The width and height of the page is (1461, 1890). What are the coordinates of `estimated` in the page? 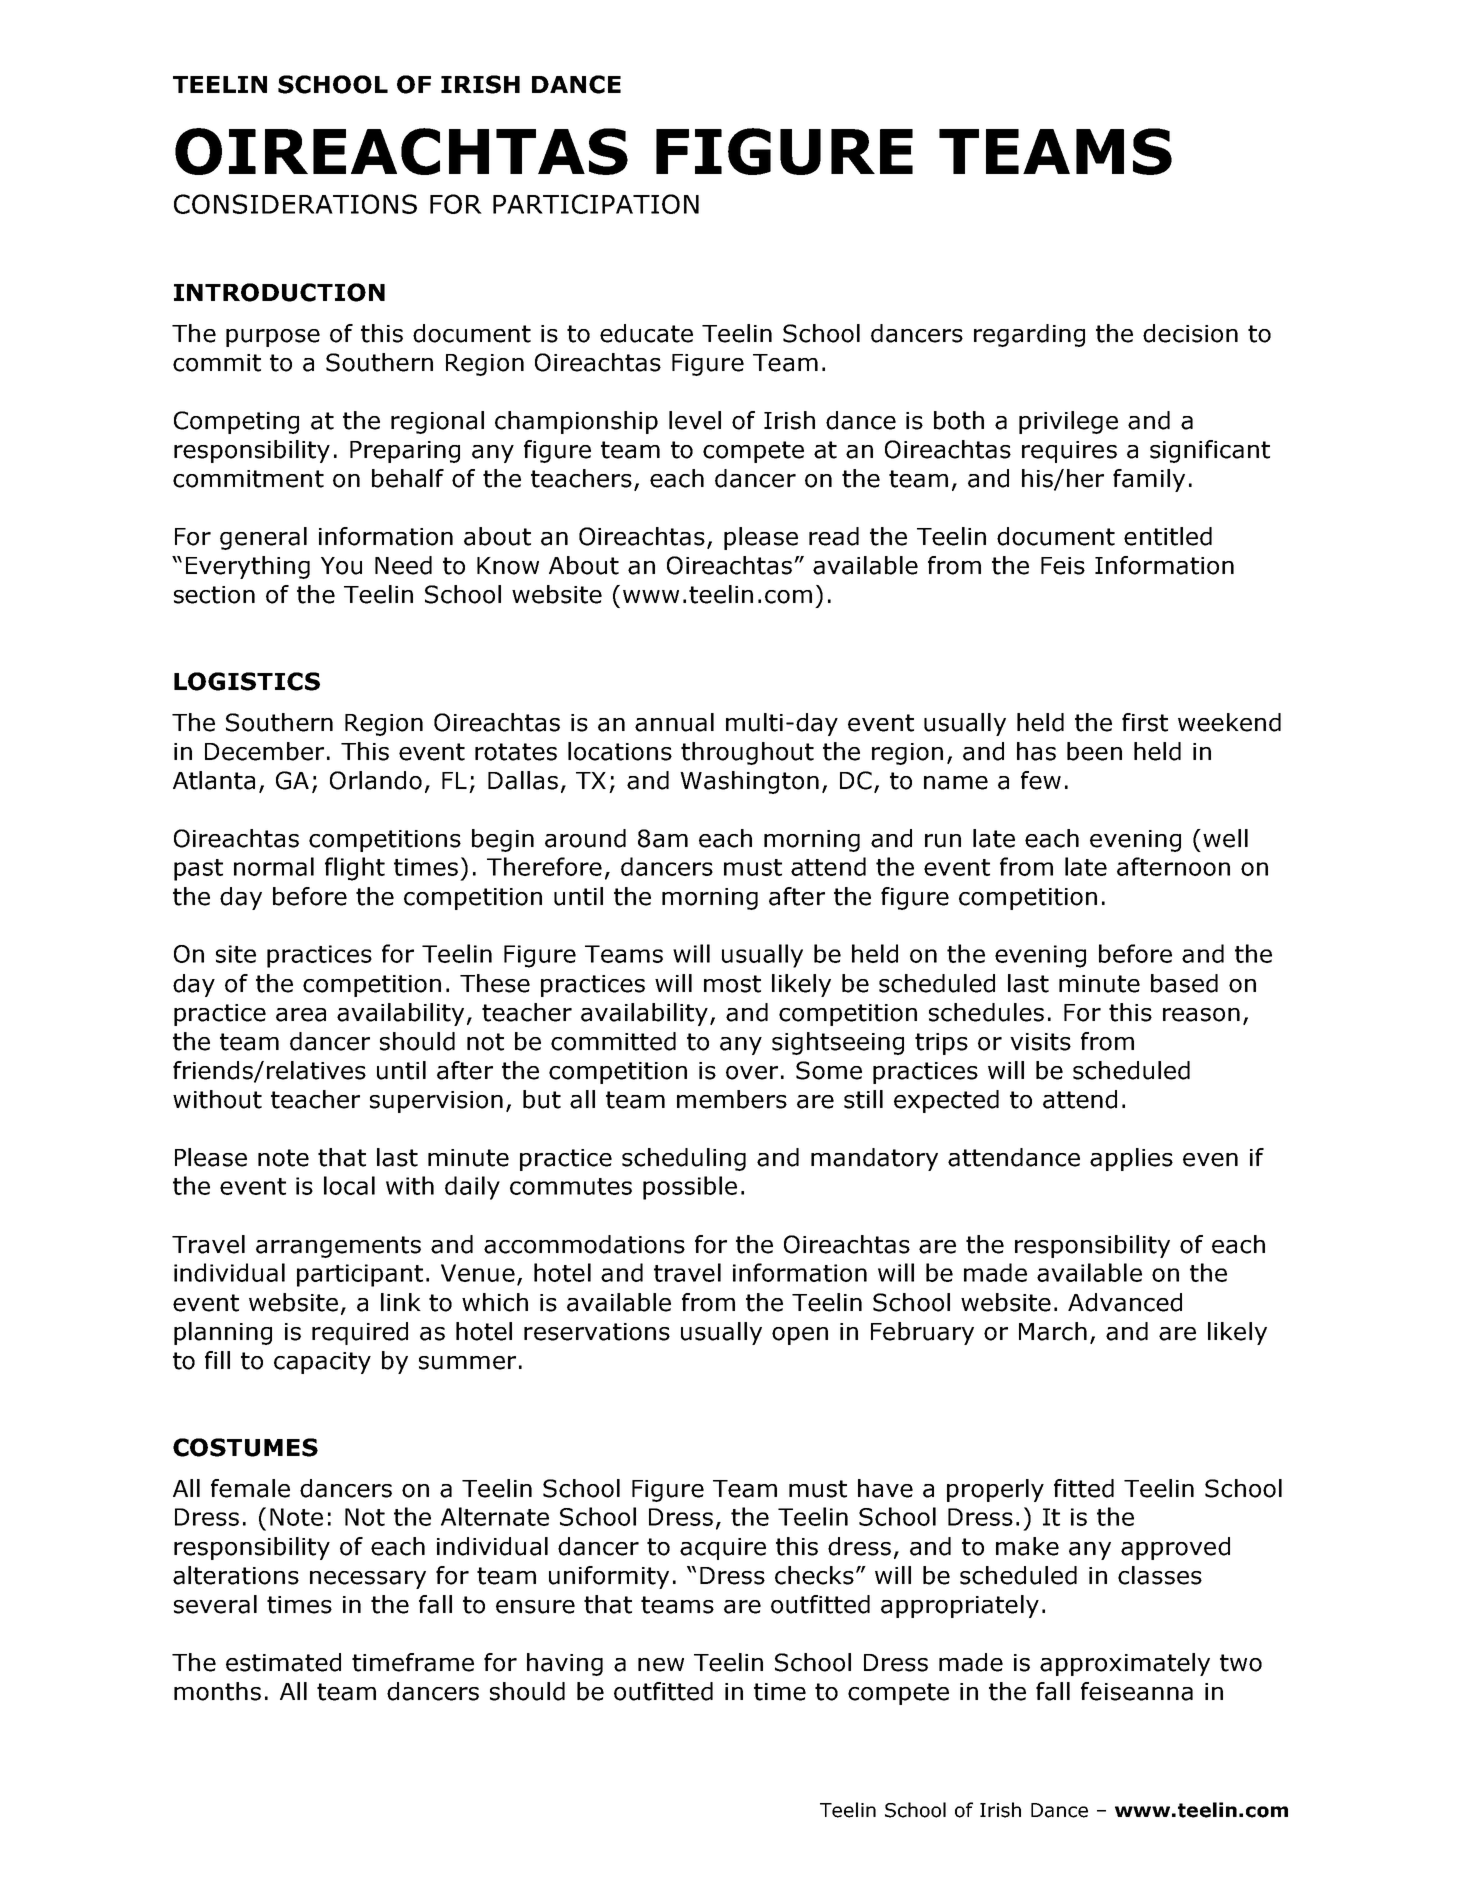 It's located at (283, 1662).
